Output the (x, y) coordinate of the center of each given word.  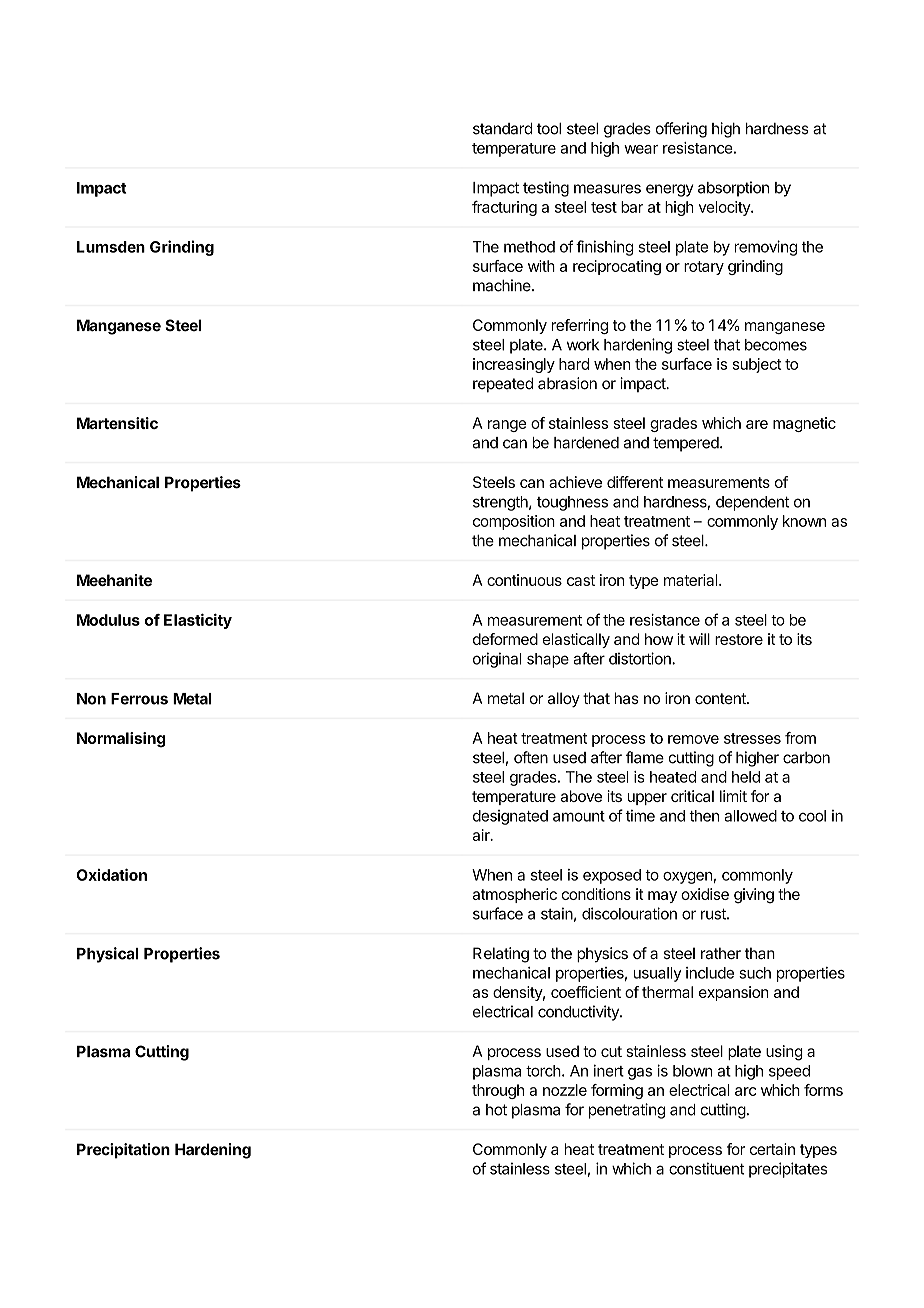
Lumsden (111, 247)
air (482, 835)
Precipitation (123, 1151)
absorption (733, 189)
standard (502, 129)
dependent (752, 503)
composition (514, 522)
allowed (751, 816)
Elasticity (198, 621)
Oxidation (112, 875)
